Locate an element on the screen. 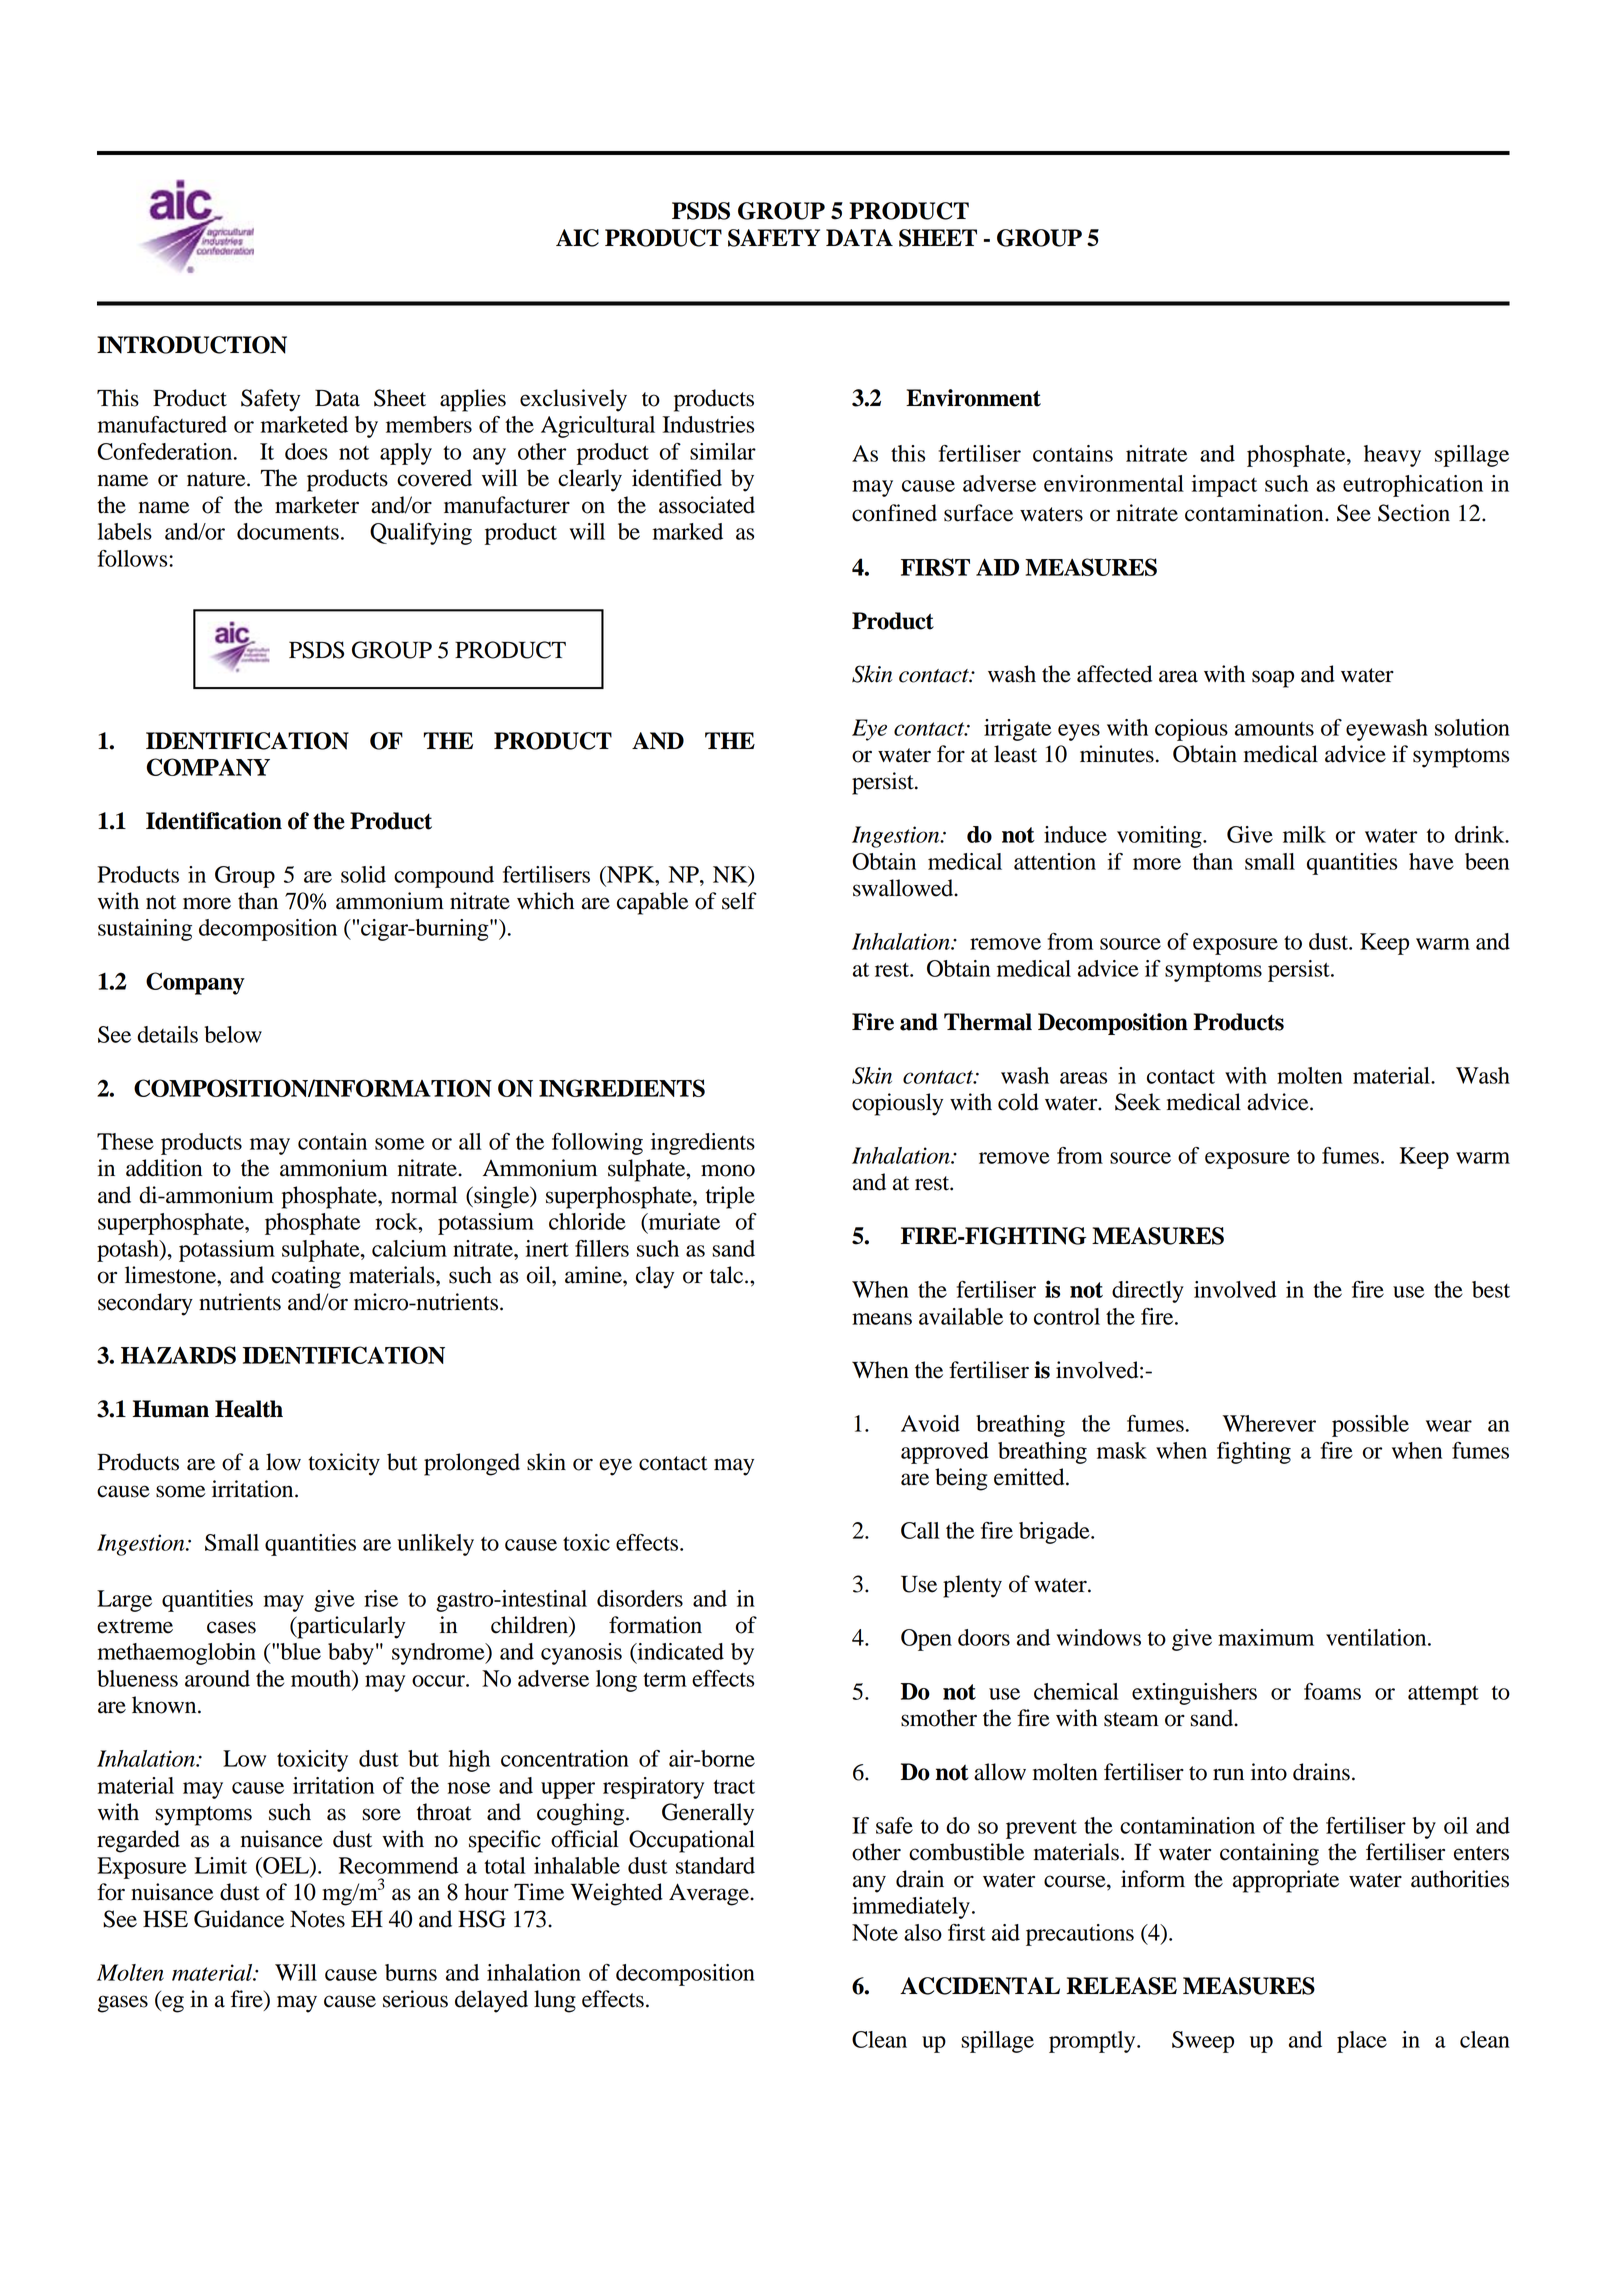 This screenshot has height=2273, width=1606. Guidance is located at coordinates (239, 1919).
